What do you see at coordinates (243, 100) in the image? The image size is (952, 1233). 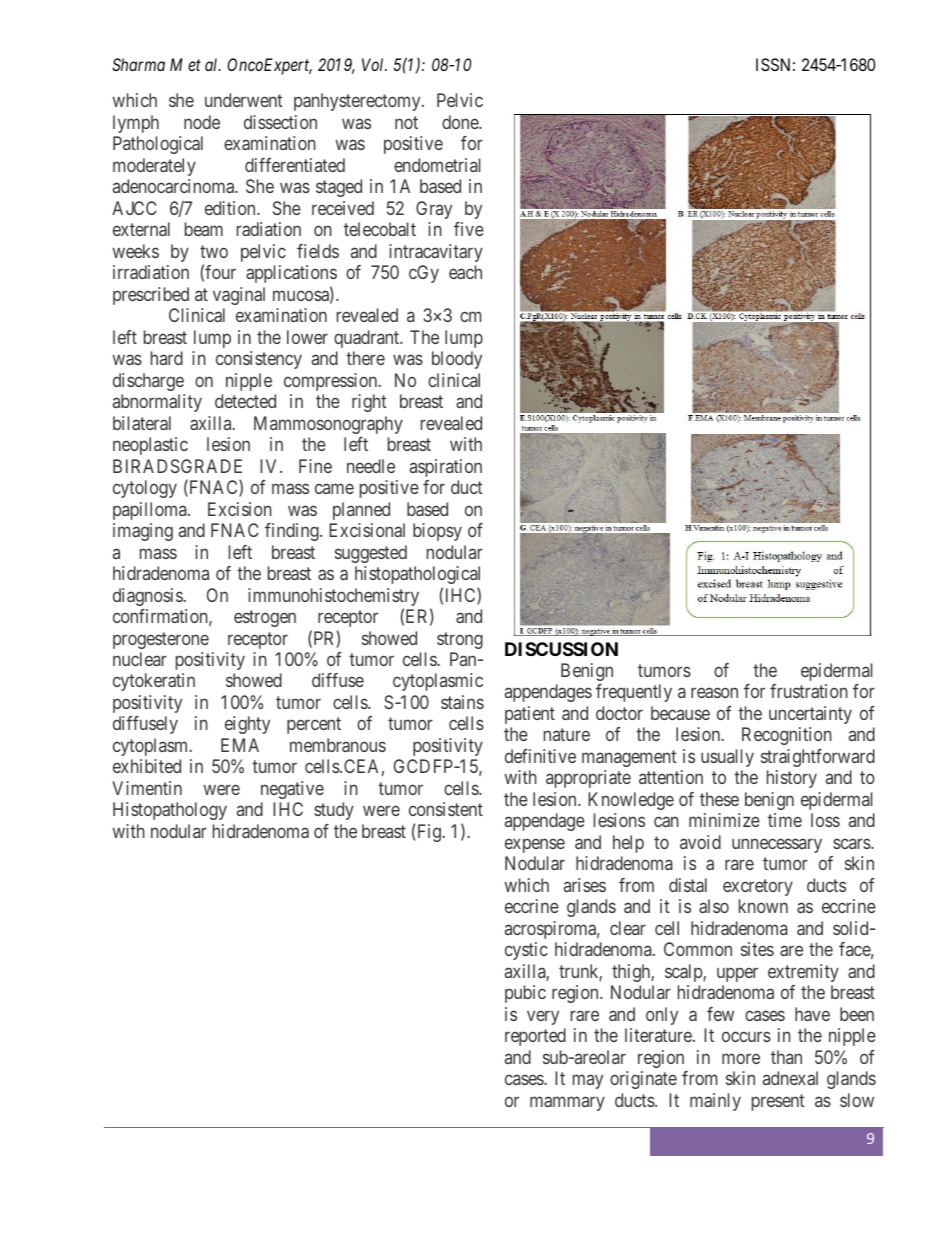 I see `underwent` at bounding box center [243, 100].
